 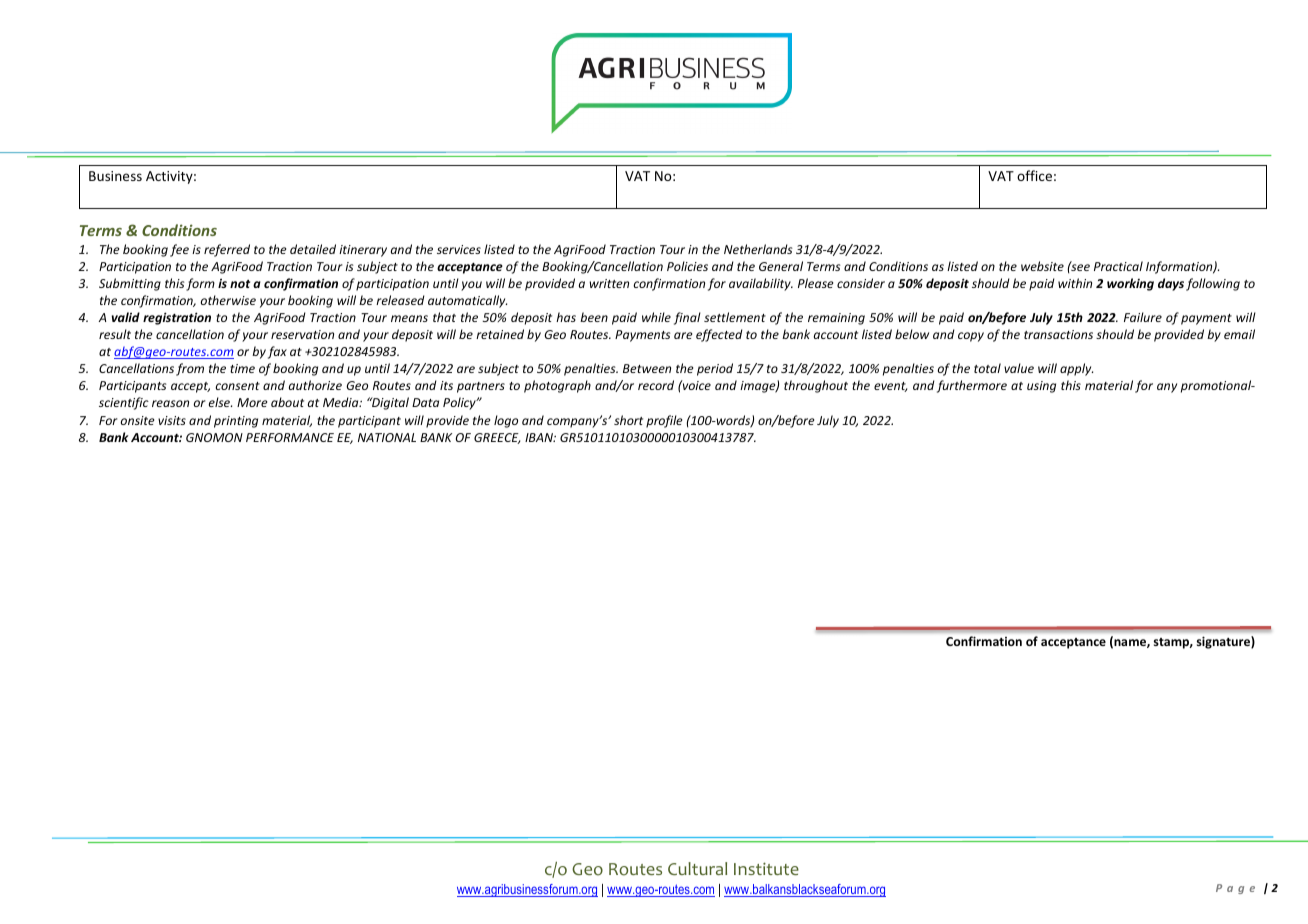 I want to click on Cultural, so click(x=697, y=868).
